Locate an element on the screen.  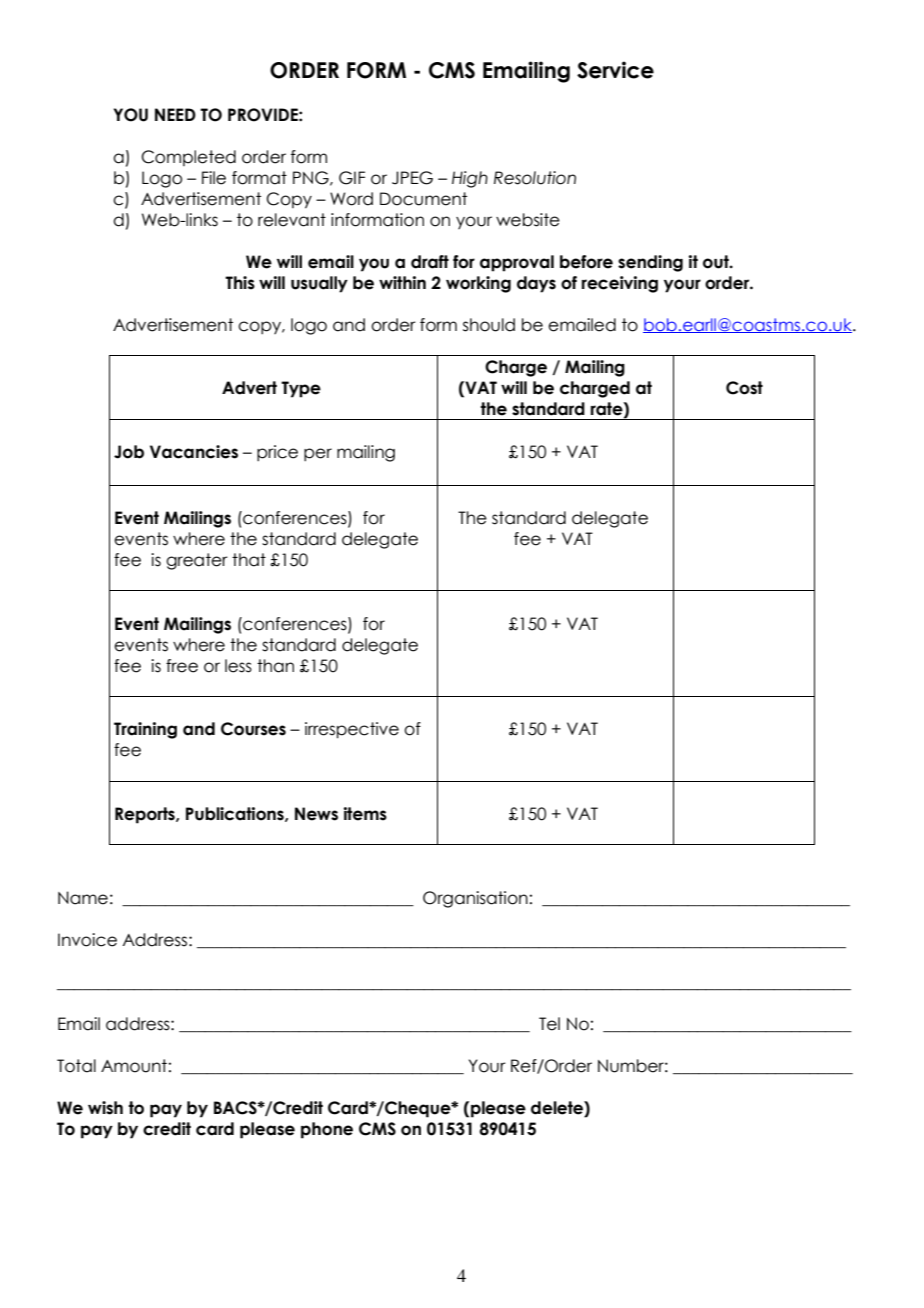
Amount is located at coordinates (134, 1066).
